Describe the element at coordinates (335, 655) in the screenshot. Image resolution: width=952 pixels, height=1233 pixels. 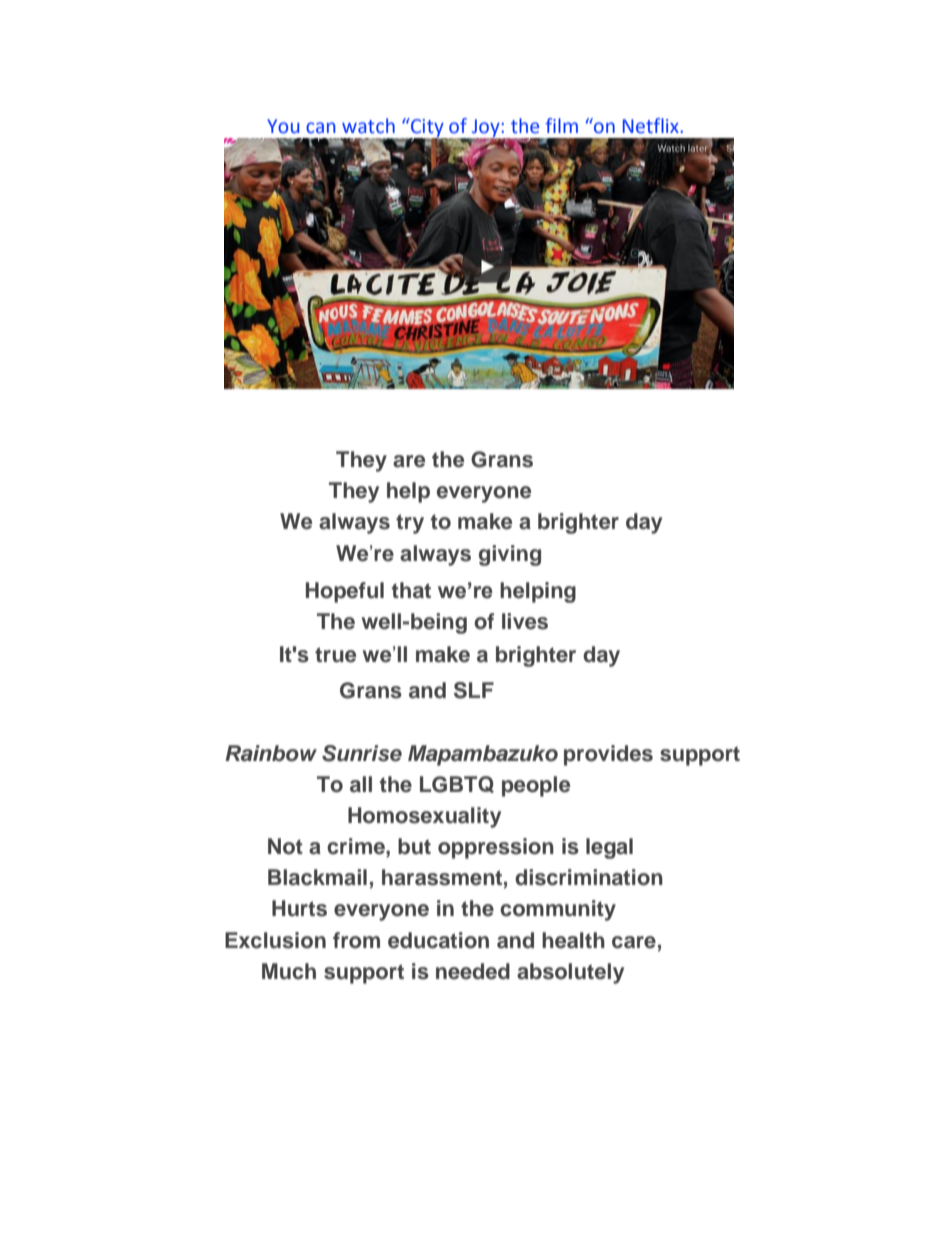
I see `true` at that location.
